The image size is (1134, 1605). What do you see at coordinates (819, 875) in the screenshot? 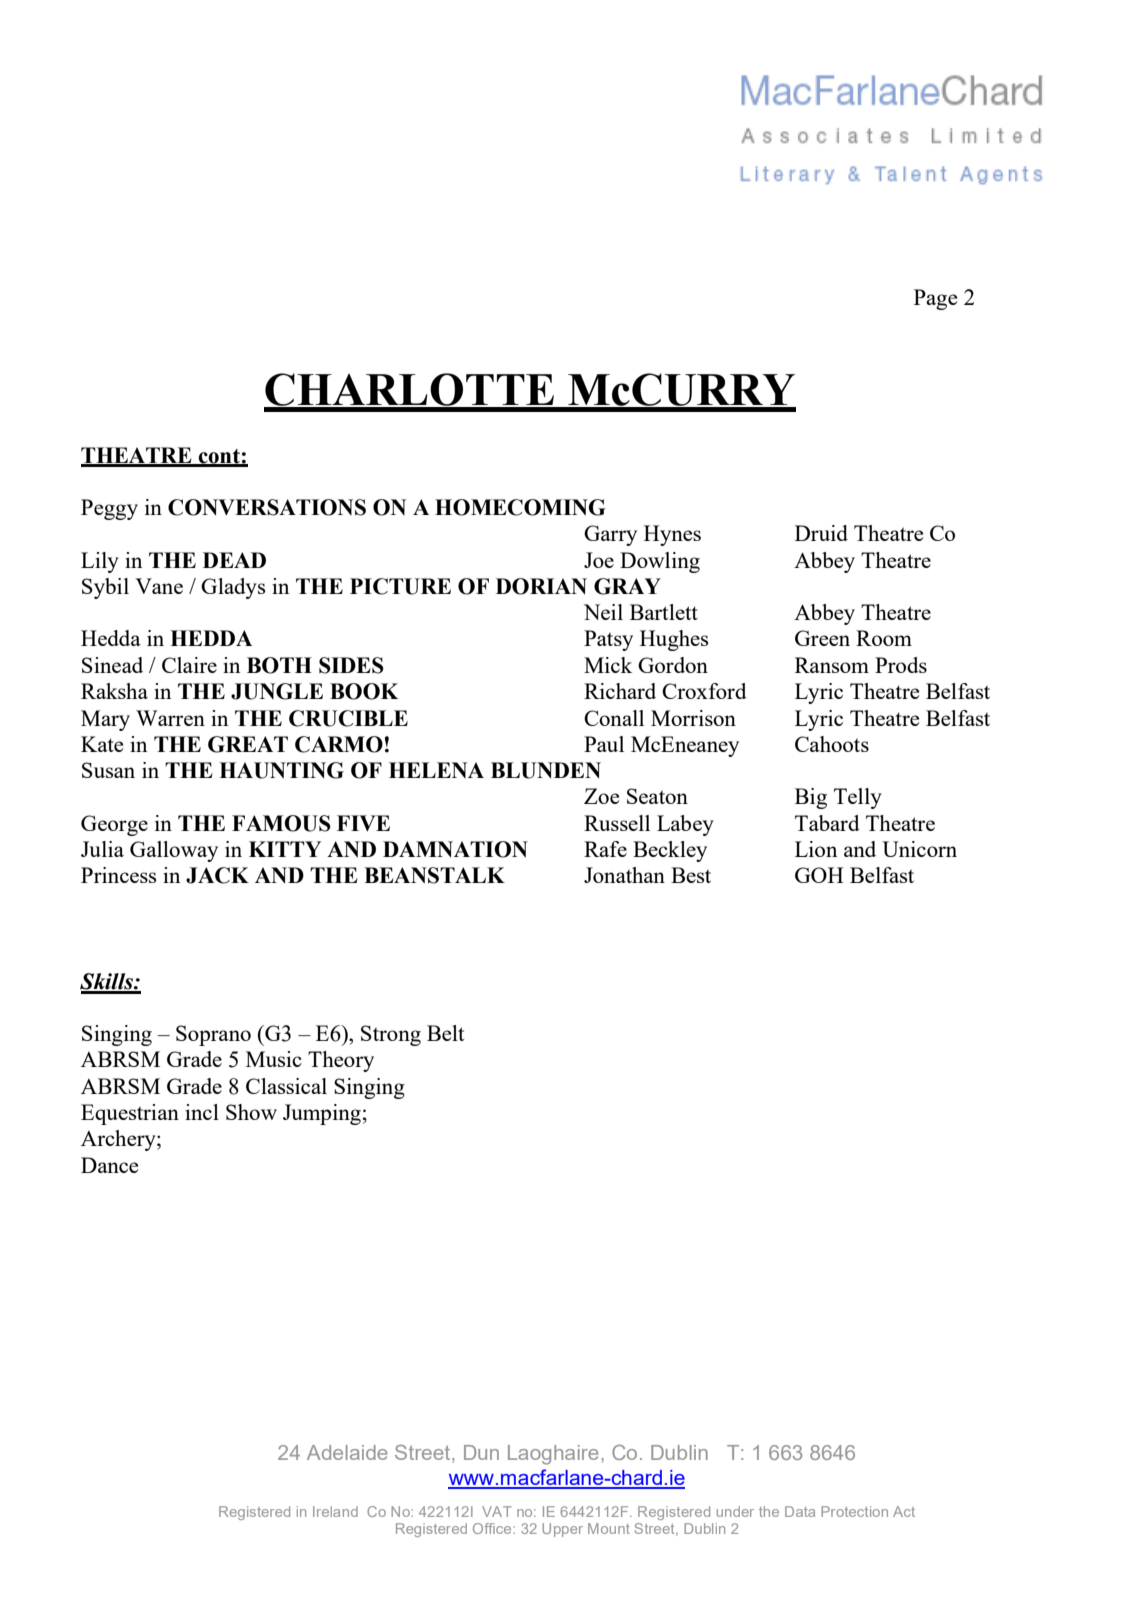
I see `GOH` at bounding box center [819, 875].
